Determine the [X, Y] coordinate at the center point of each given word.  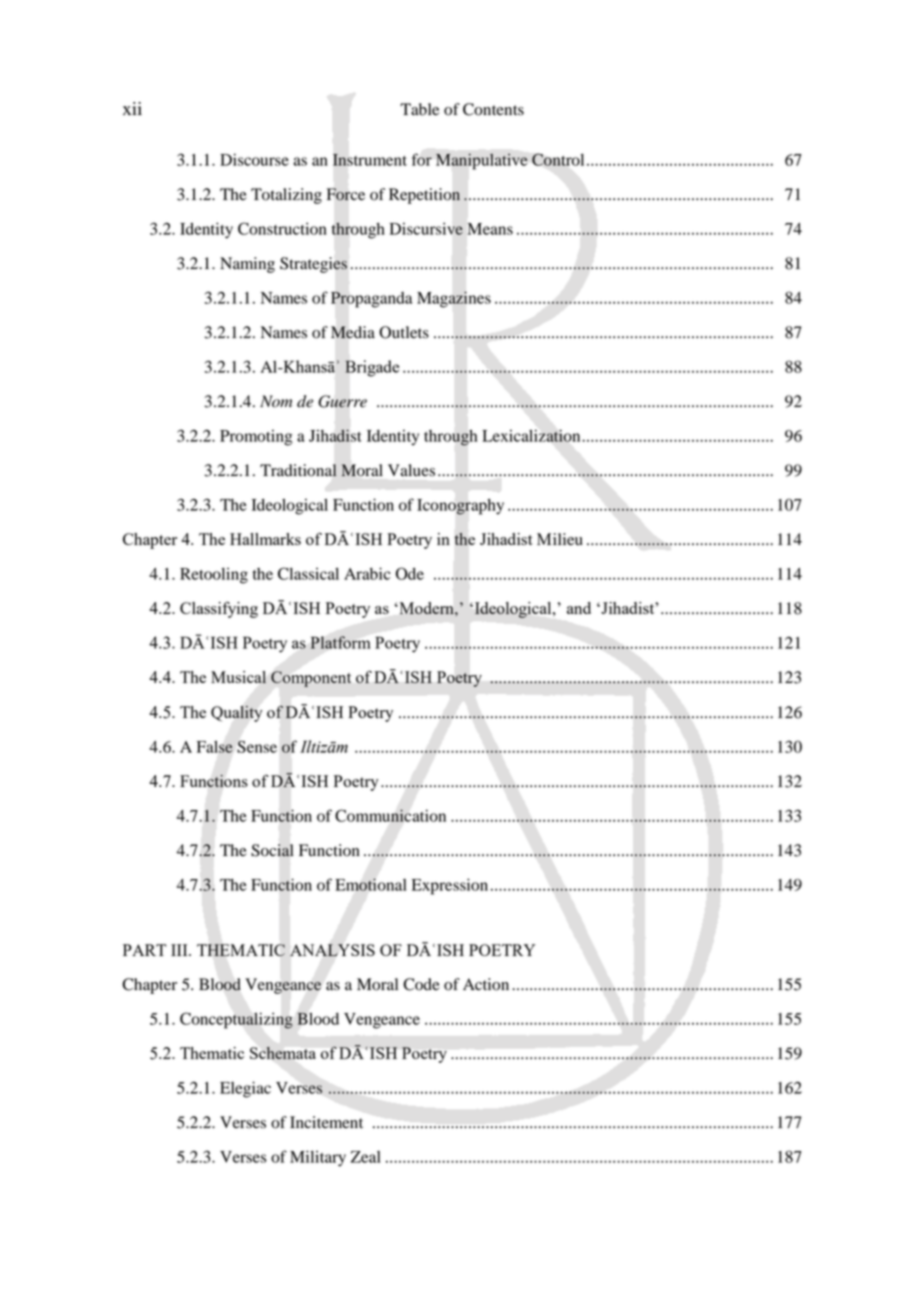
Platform [340, 642]
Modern [426, 608]
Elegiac [245, 1089]
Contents [493, 109]
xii [132, 108]
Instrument [370, 159]
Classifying [219, 609]
